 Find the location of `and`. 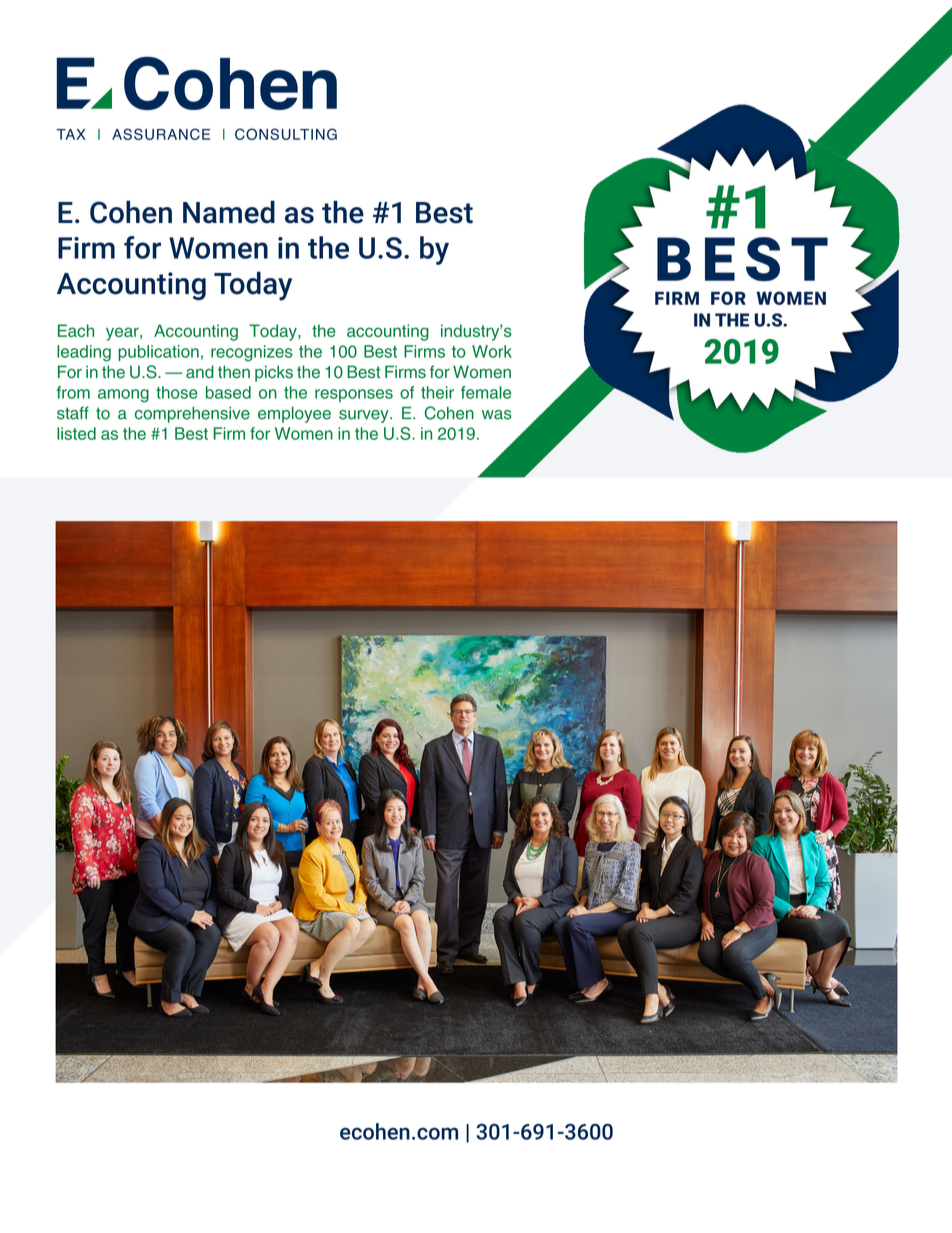

and is located at coordinates (200, 372).
